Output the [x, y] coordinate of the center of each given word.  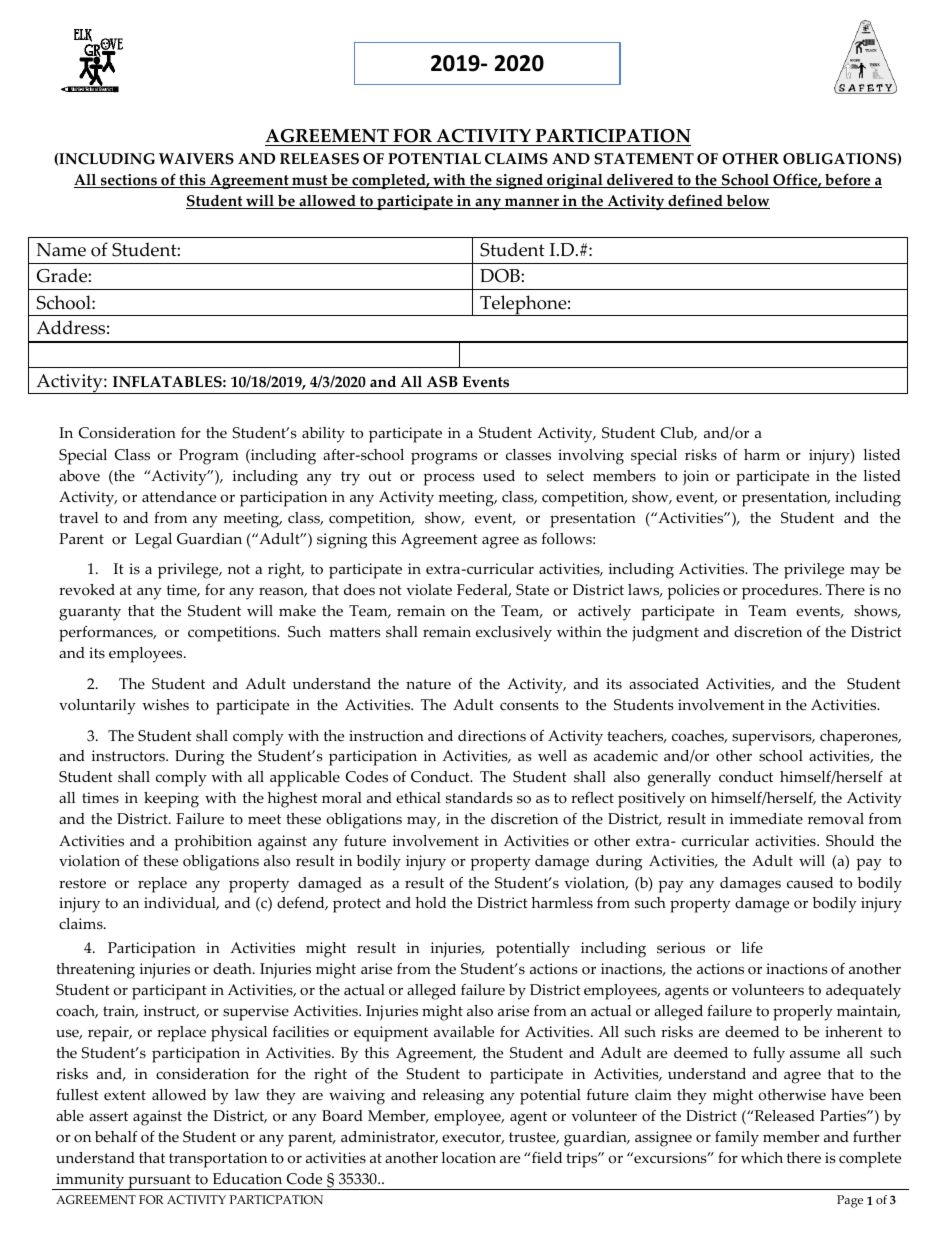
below [747, 202]
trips [583, 1160]
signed [519, 181]
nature [428, 684]
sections [129, 181]
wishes [165, 705]
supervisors [773, 738]
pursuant [159, 1182]
